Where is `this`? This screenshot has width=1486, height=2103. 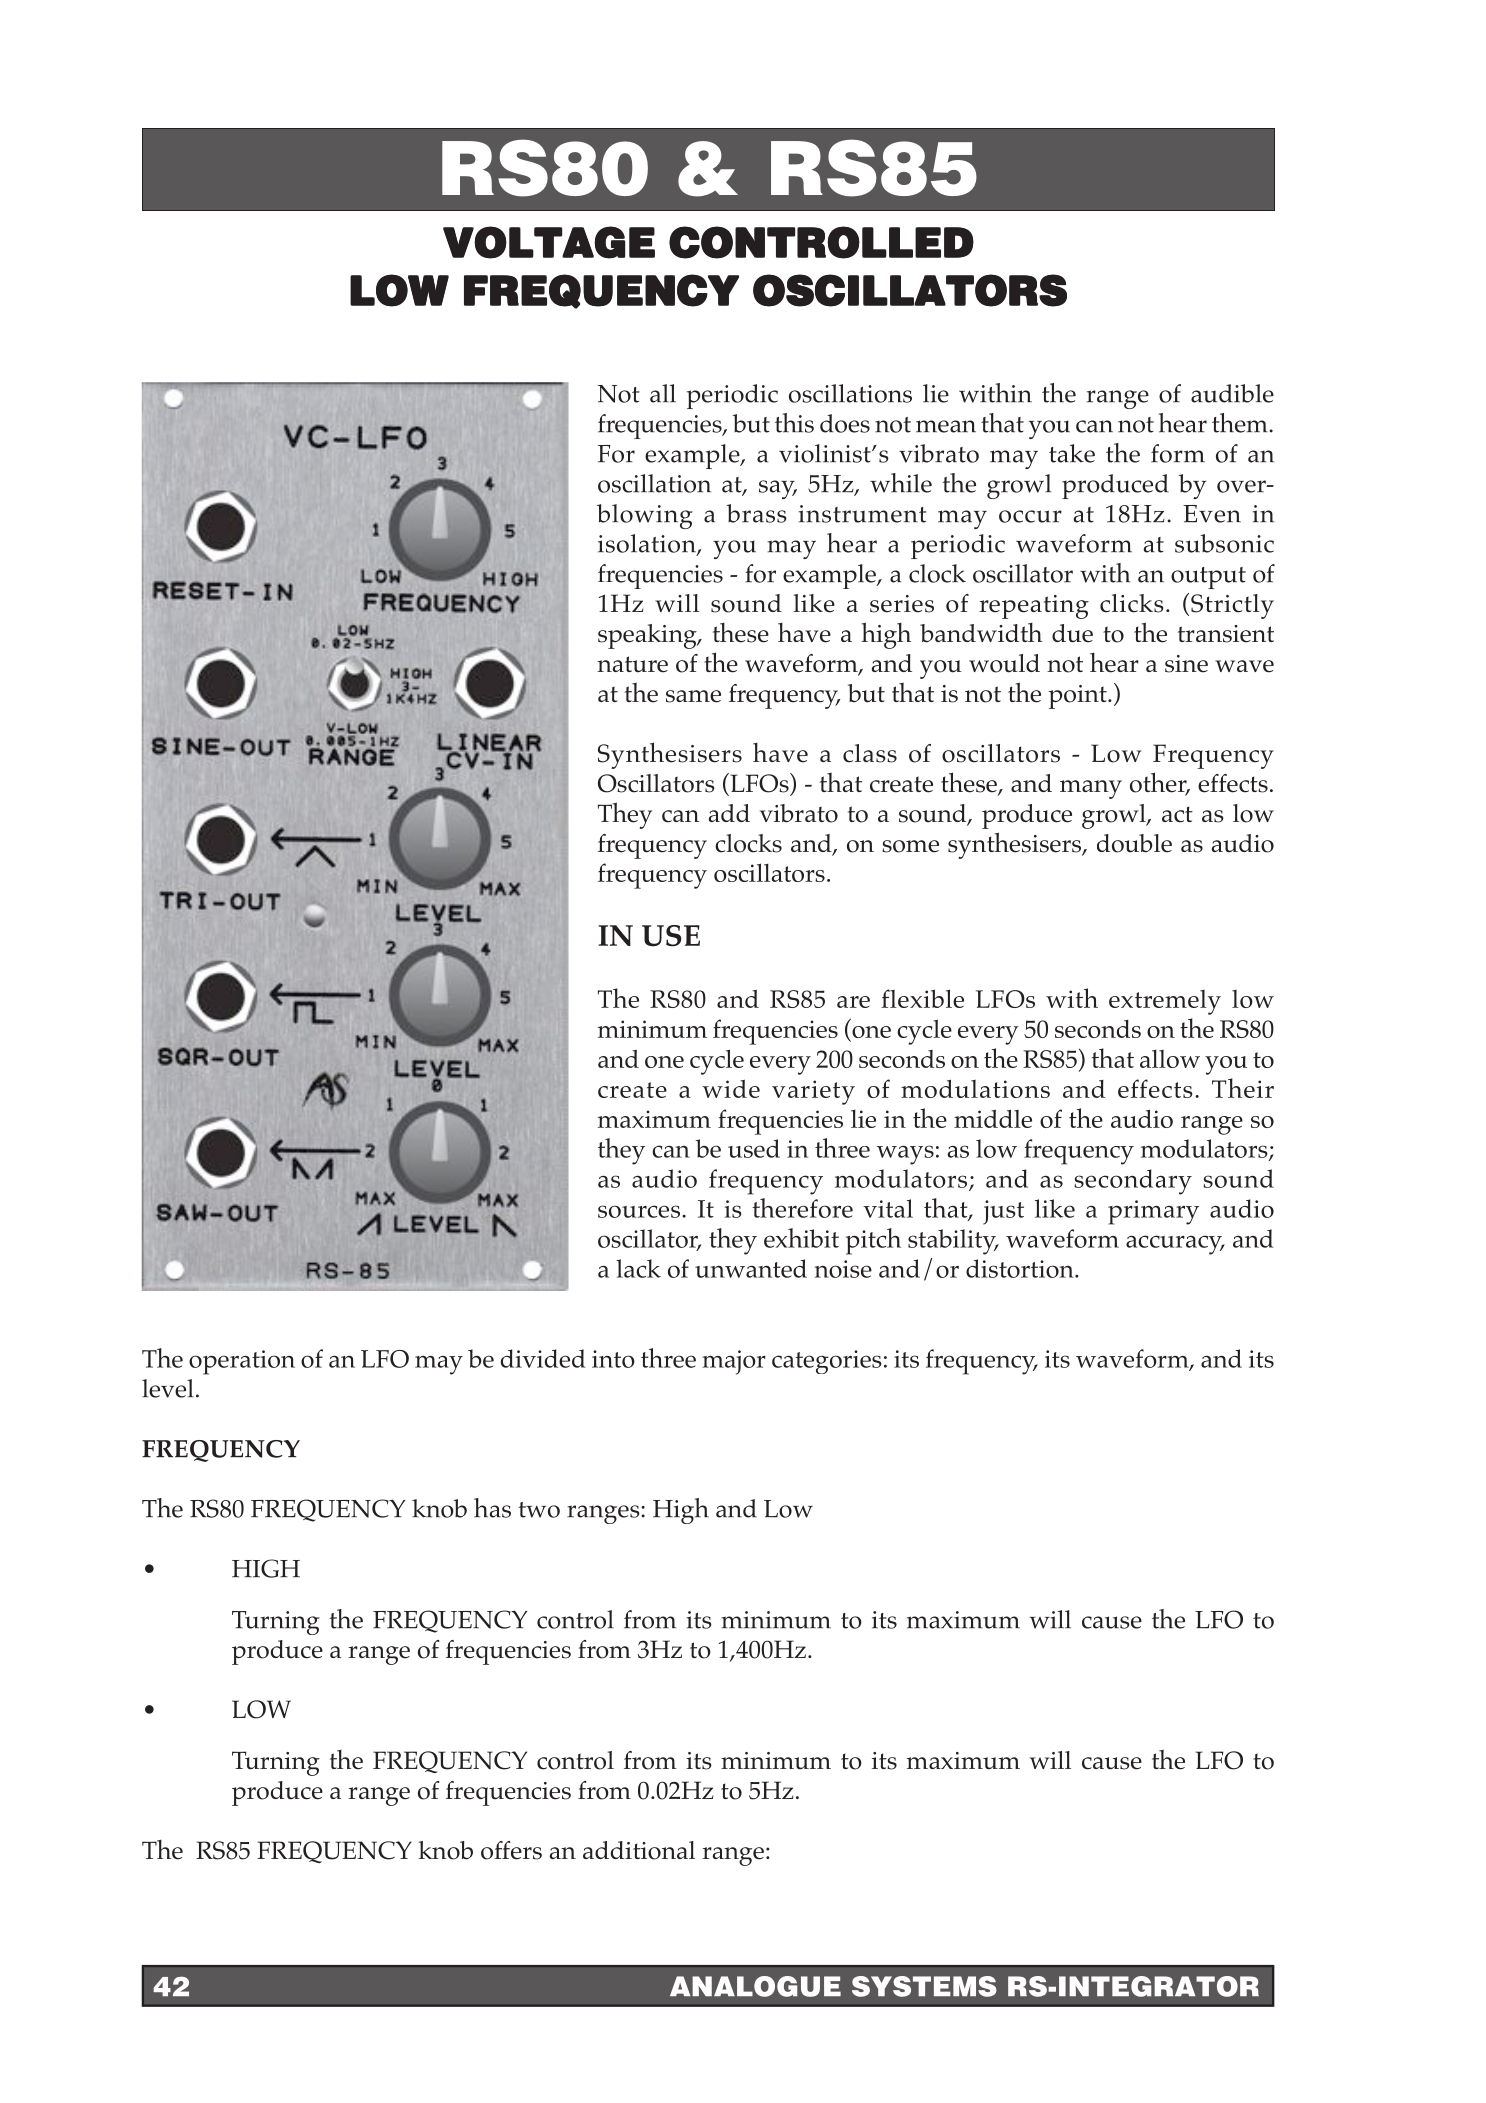 this is located at coordinates (794, 423).
